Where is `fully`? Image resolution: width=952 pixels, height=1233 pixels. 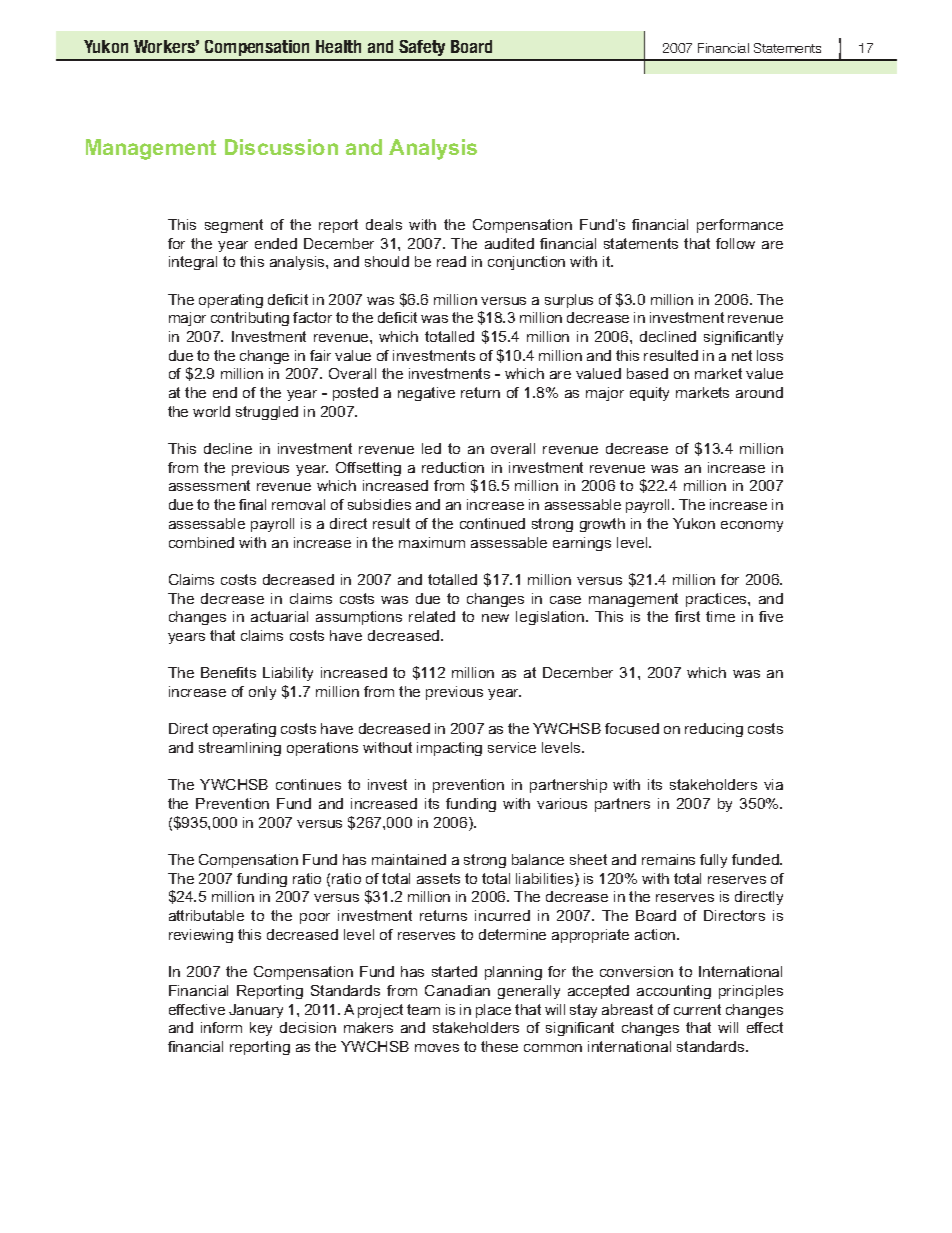
fully is located at coordinates (713, 861).
